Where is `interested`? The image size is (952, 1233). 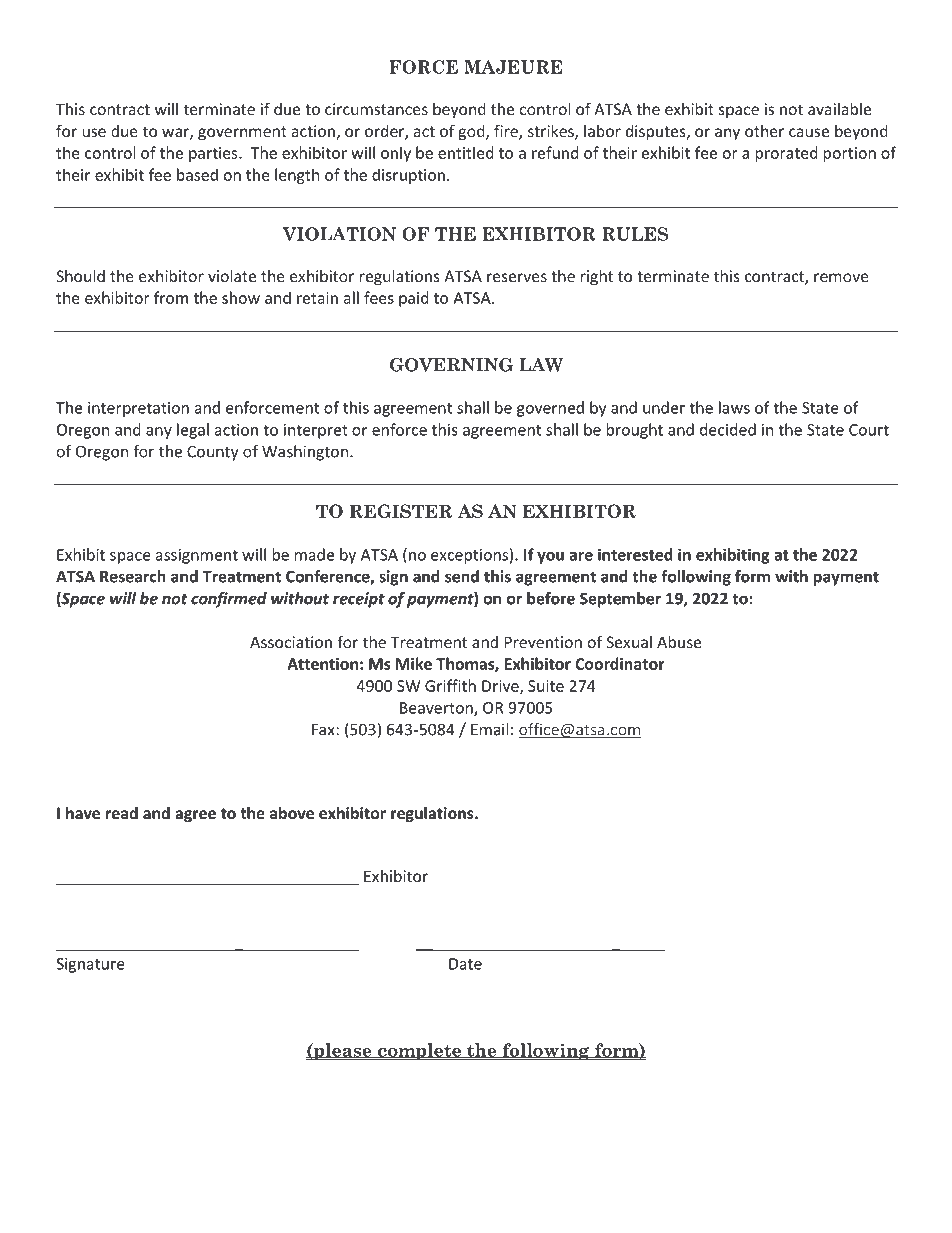
interested is located at coordinates (635, 554).
